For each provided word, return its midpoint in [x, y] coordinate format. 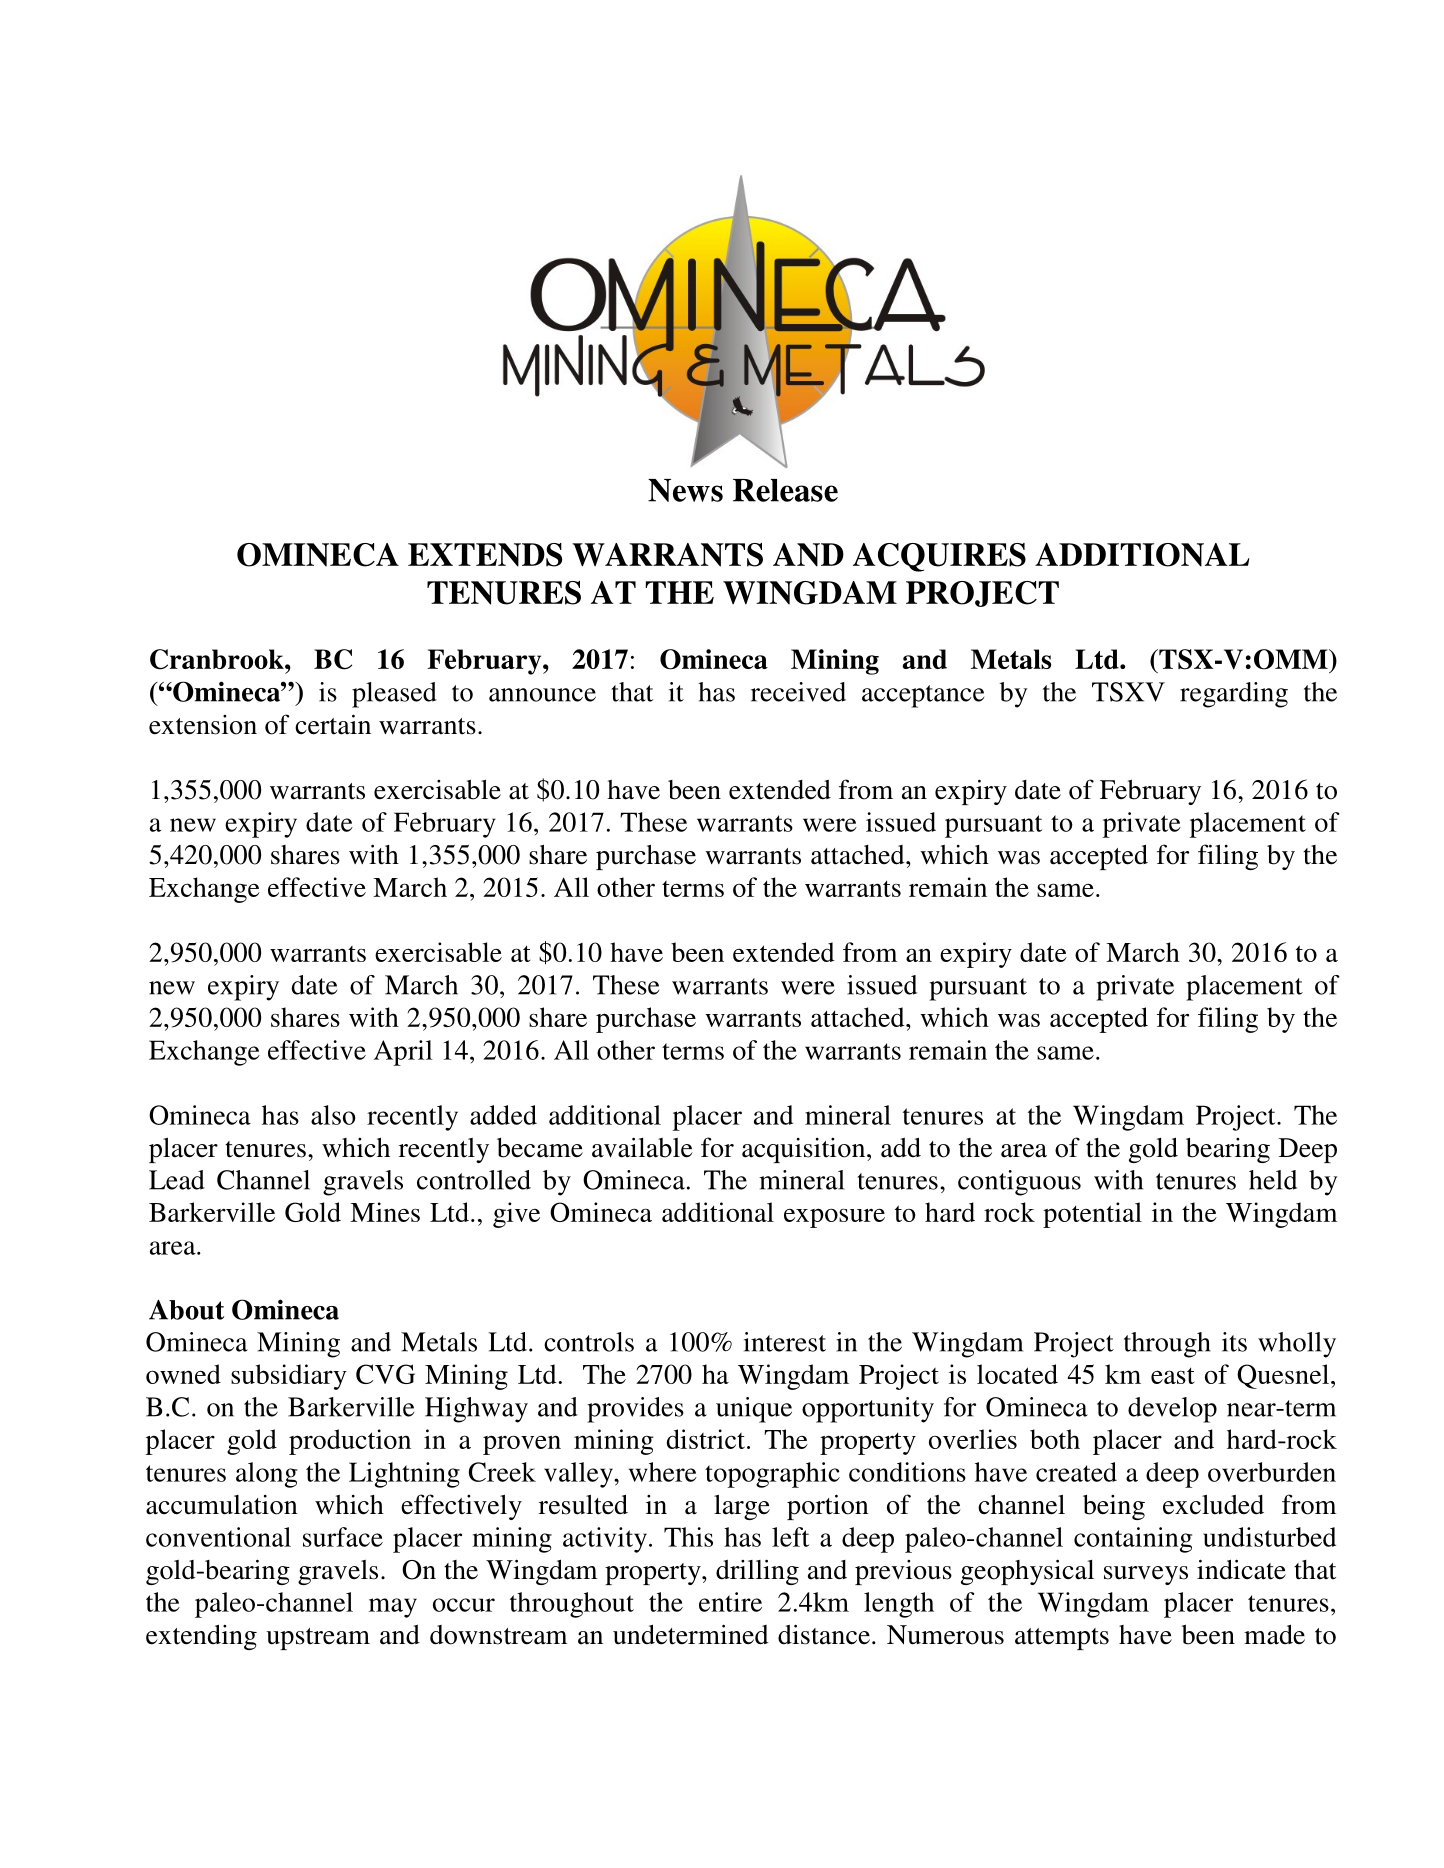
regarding [1234, 695]
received [798, 692]
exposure [834, 1218]
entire [730, 1602]
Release [785, 490]
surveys [1146, 1575]
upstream [318, 1639]
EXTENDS [485, 555]
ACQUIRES [939, 557]
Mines [385, 1212]
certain [333, 724]
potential [1092, 1215]
